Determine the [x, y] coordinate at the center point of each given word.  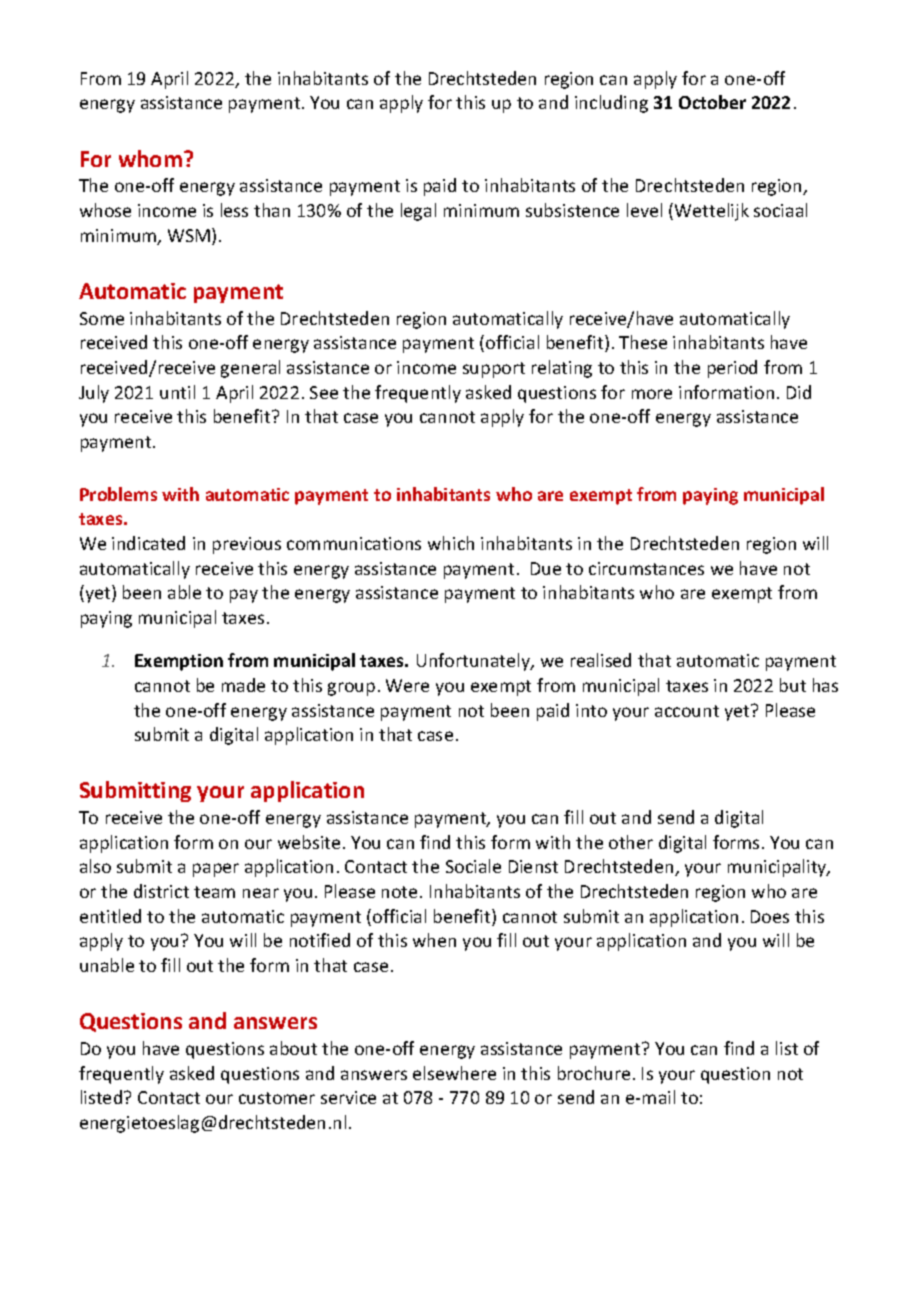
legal [418, 212]
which [451, 543]
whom [152, 158]
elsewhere [454, 1073]
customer [277, 1098]
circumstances [646, 568]
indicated [148, 543]
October [712, 102]
